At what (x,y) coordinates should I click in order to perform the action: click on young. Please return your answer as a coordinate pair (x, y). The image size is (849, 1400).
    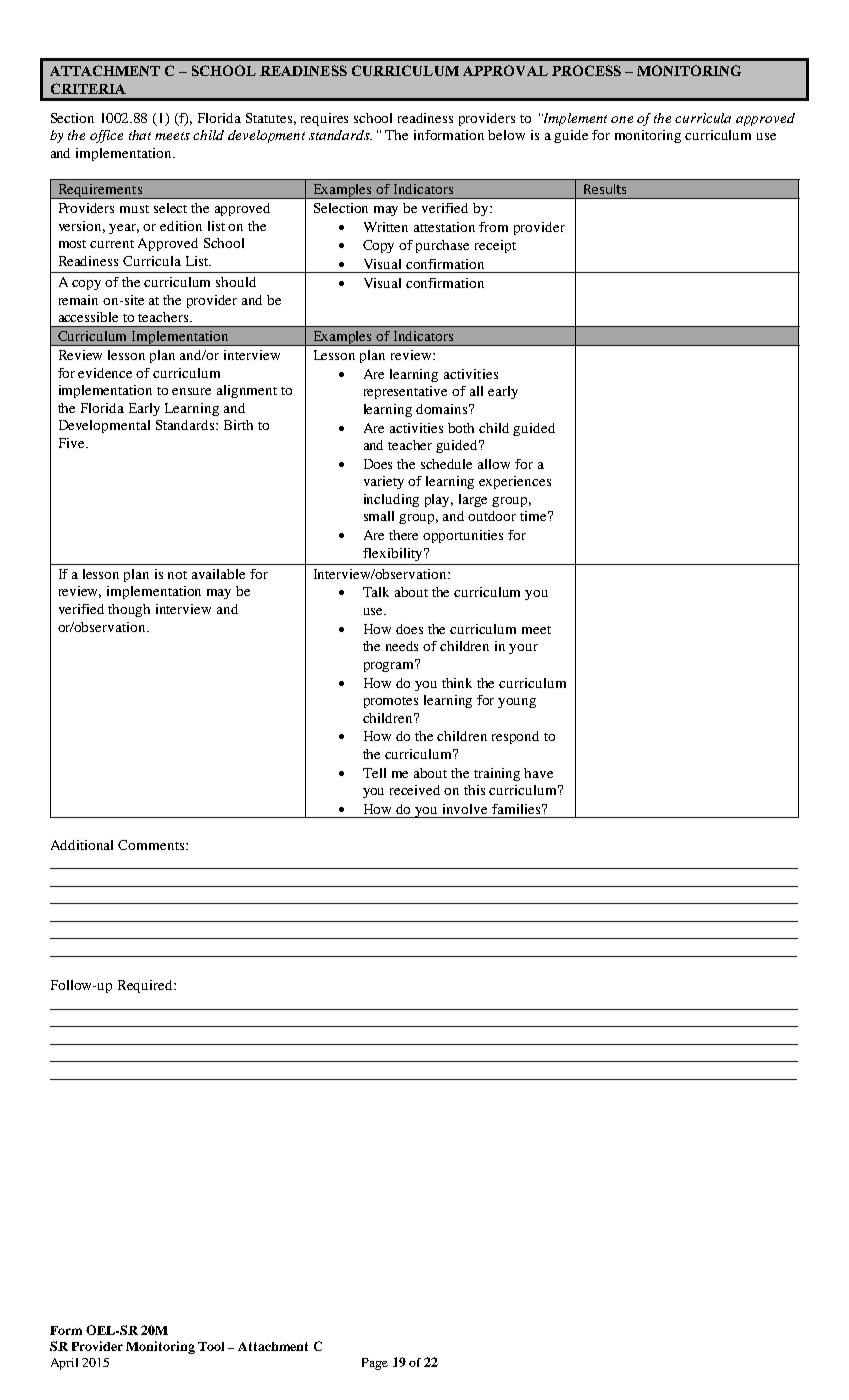
    Looking at the image, I should click on (517, 703).
